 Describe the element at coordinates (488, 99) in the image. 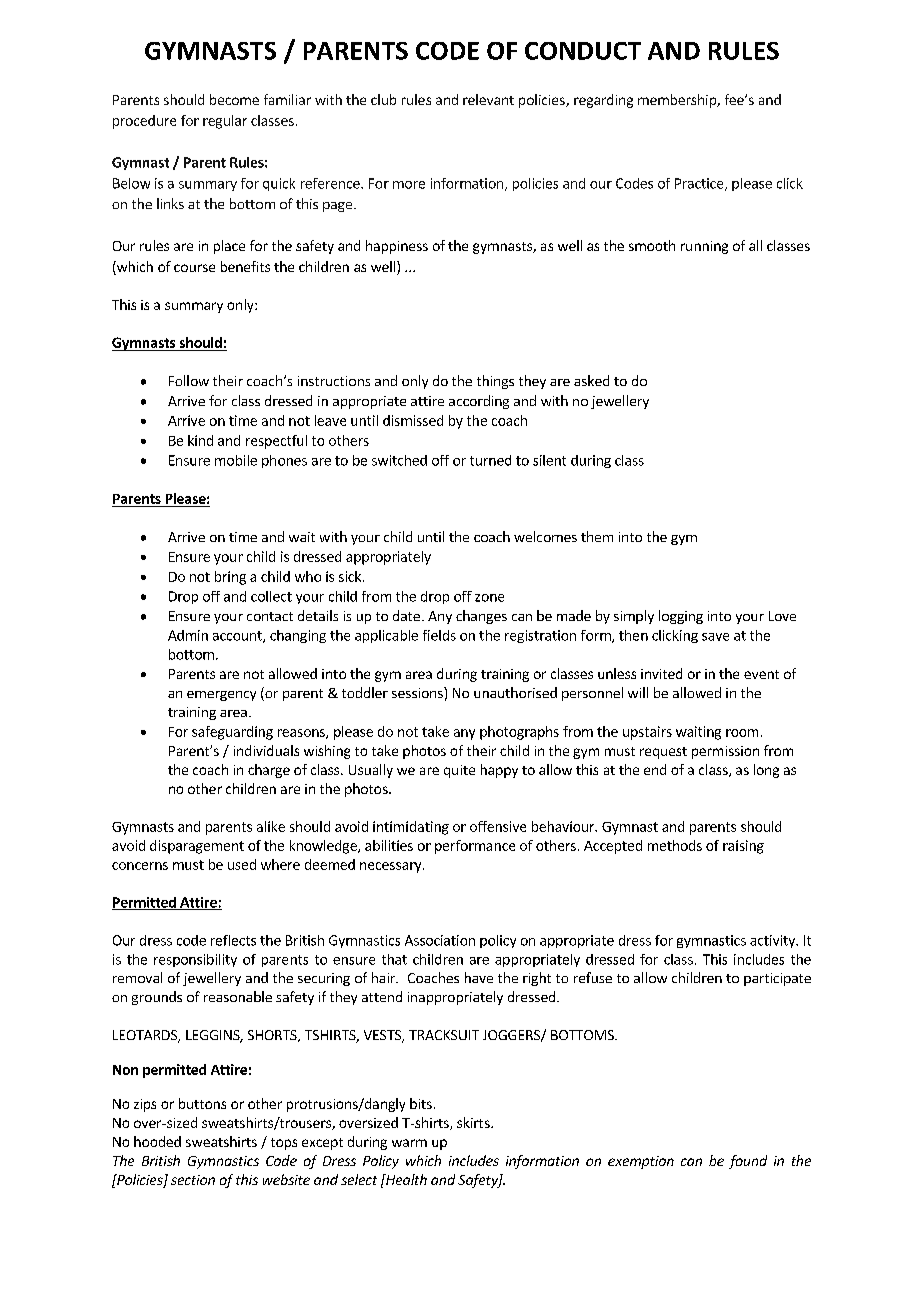

I see `relevant` at that location.
